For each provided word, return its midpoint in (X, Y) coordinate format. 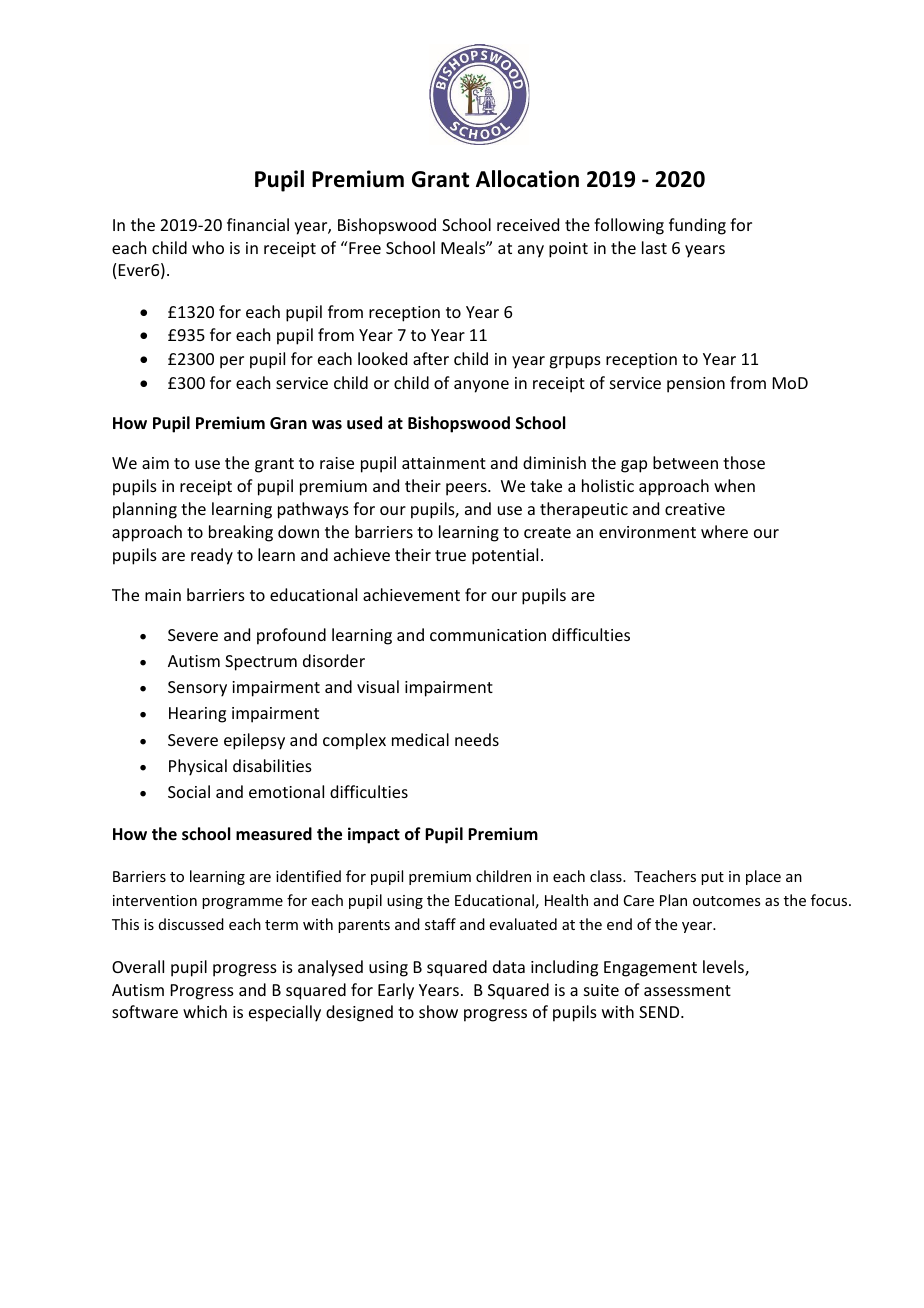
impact (374, 835)
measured (274, 834)
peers (467, 489)
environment (647, 532)
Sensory (197, 689)
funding (697, 226)
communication (488, 635)
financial (258, 224)
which (205, 1011)
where (724, 531)
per (232, 362)
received (528, 224)
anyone (481, 386)
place (763, 877)
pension (696, 385)
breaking (241, 533)
